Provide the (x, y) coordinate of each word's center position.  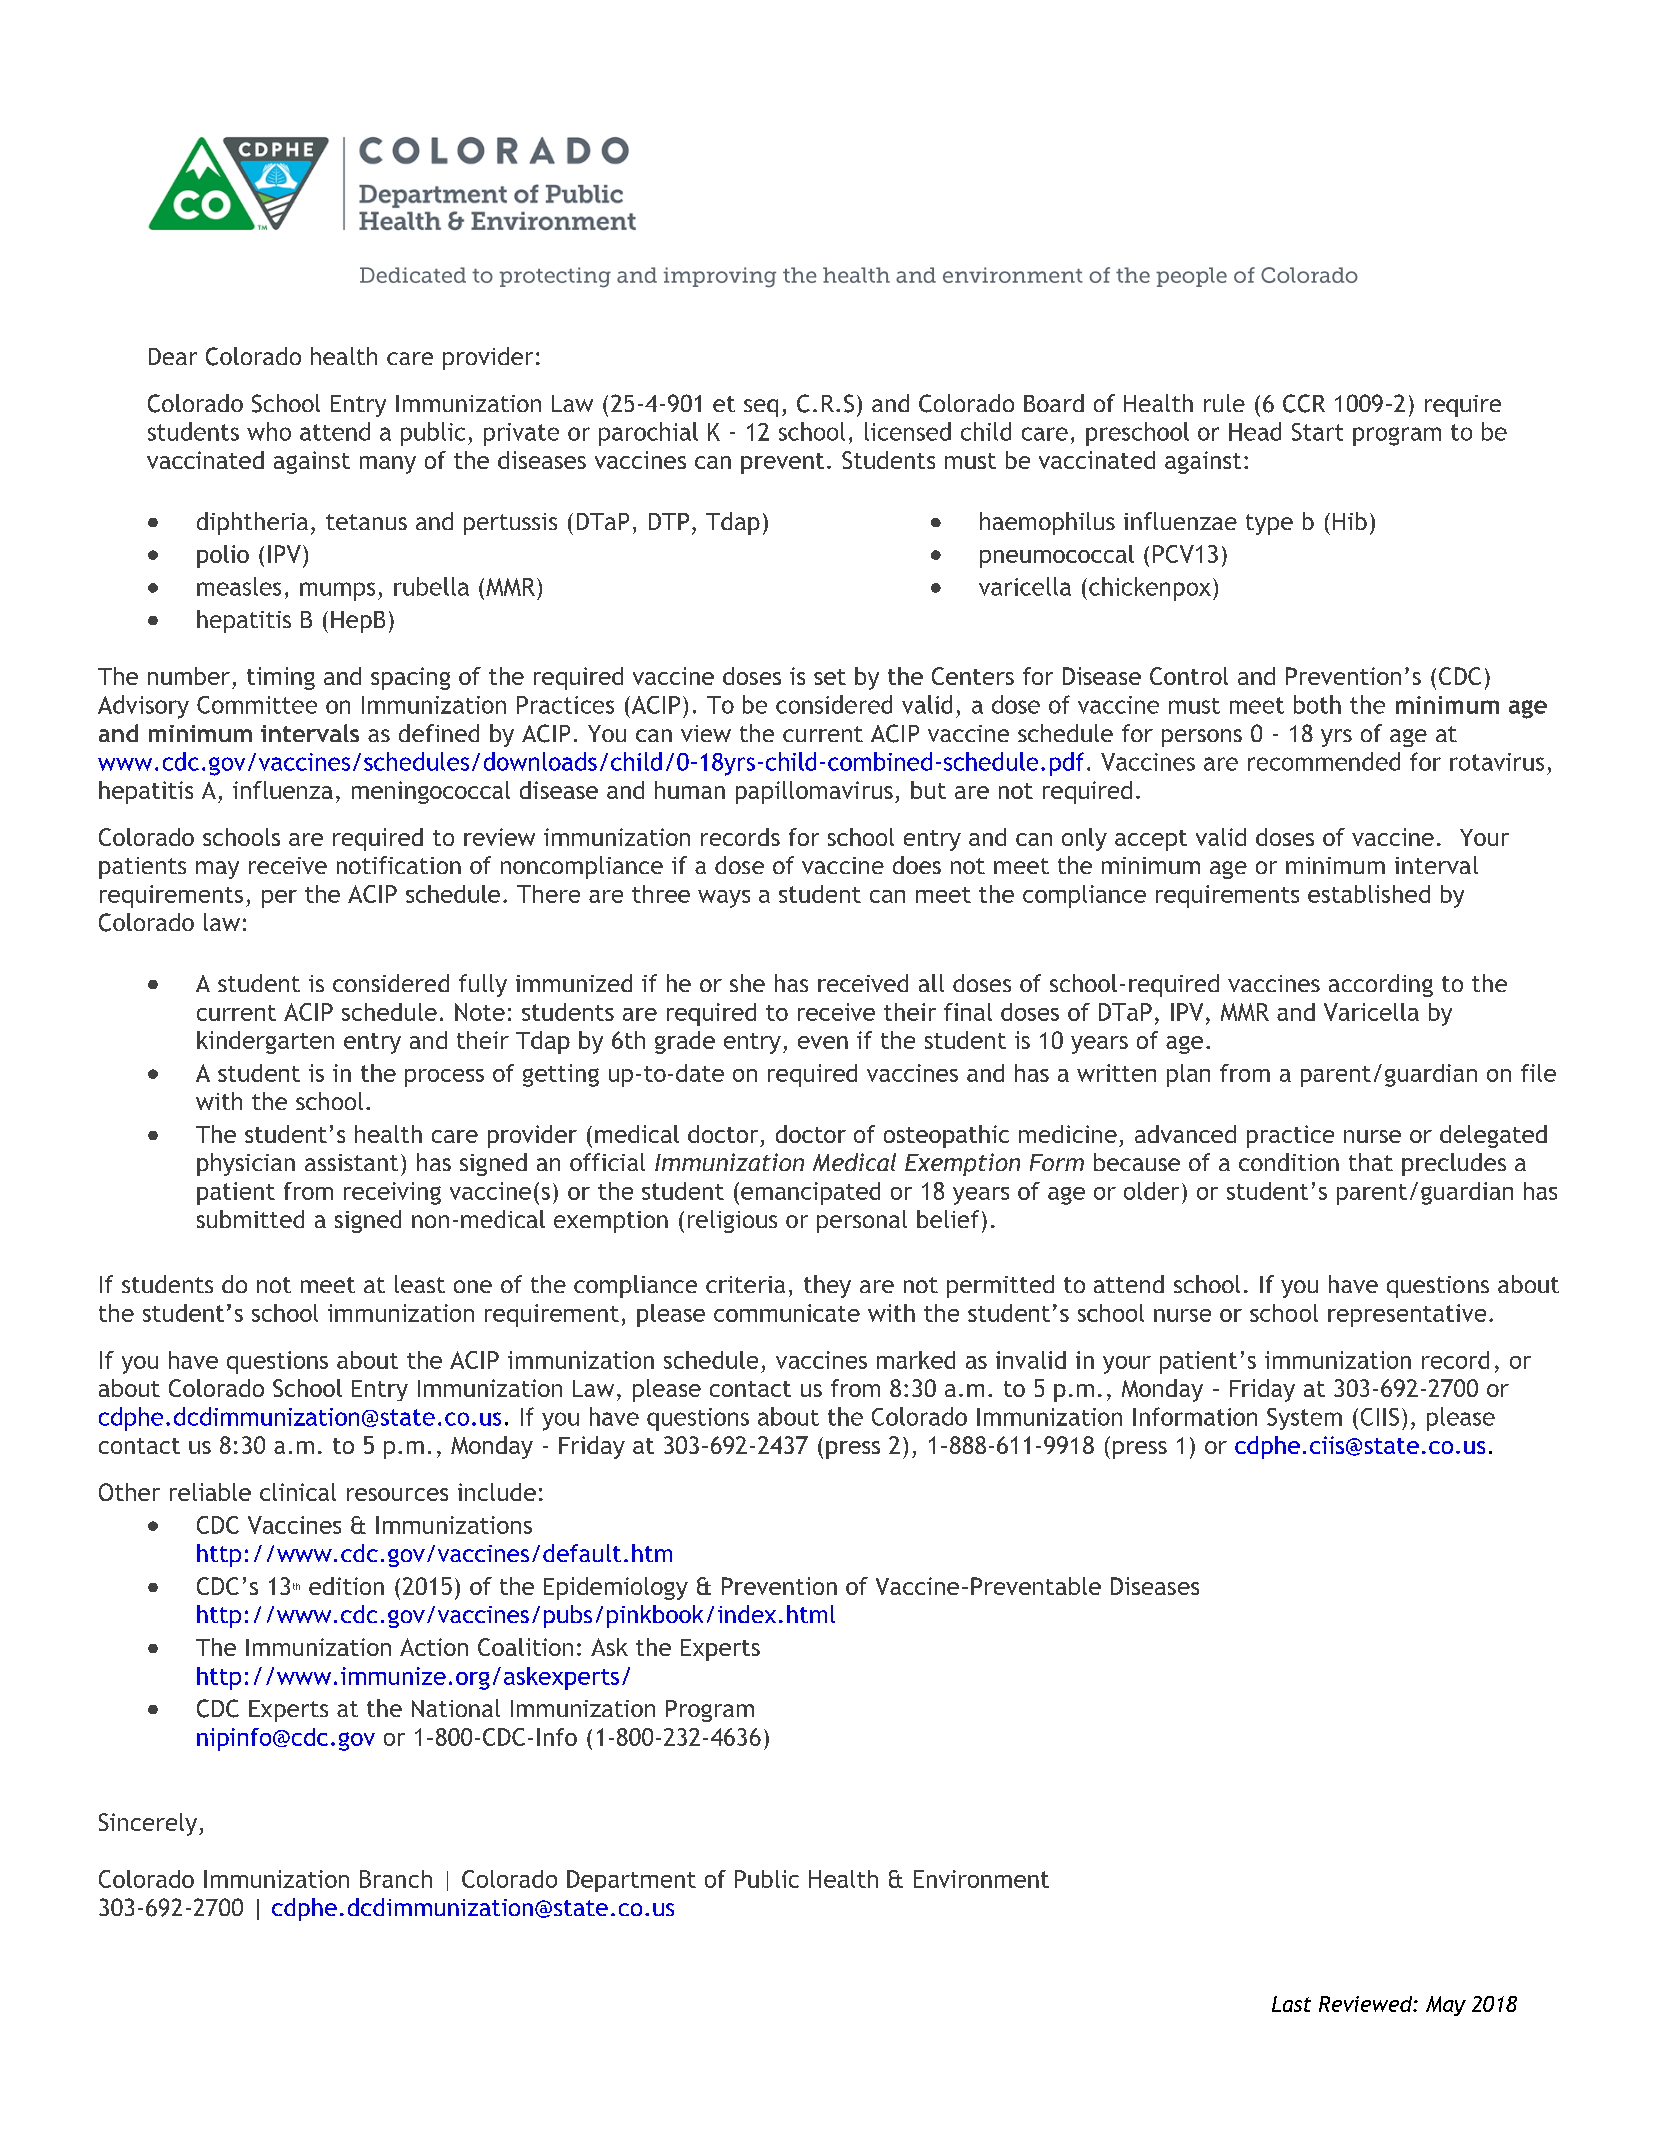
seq (761, 408)
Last (1291, 2004)
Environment (981, 1879)
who (269, 431)
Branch (396, 1879)
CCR (1304, 403)
